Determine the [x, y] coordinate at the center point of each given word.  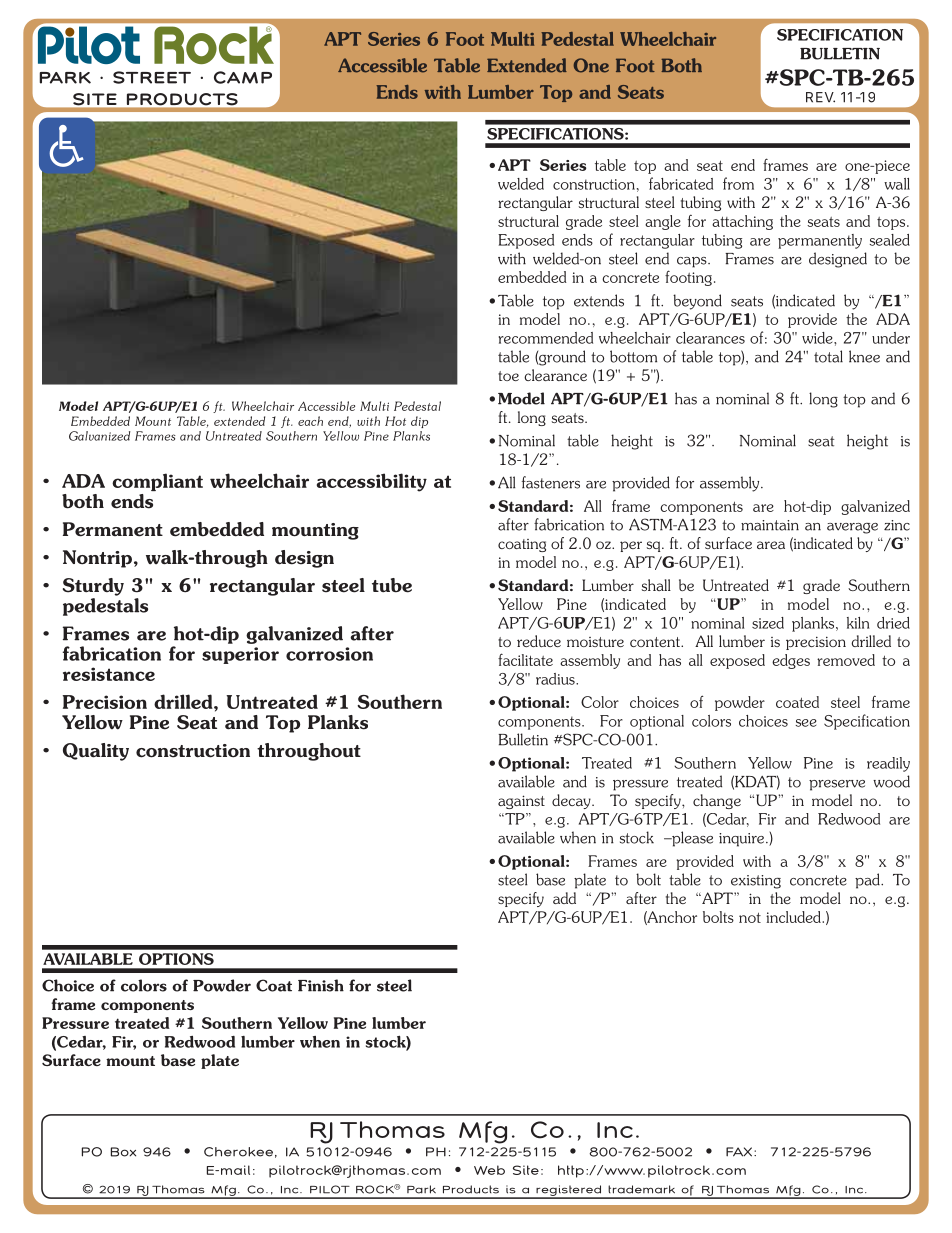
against [521, 802]
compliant [157, 482]
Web [489, 1170]
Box [123, 1152]
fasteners [551, 482]
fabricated [681, 183]
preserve [837, 785]
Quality [96, 752]
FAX [740, 1152]
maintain [770, 525]
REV [820, 97]
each [310, 421]
